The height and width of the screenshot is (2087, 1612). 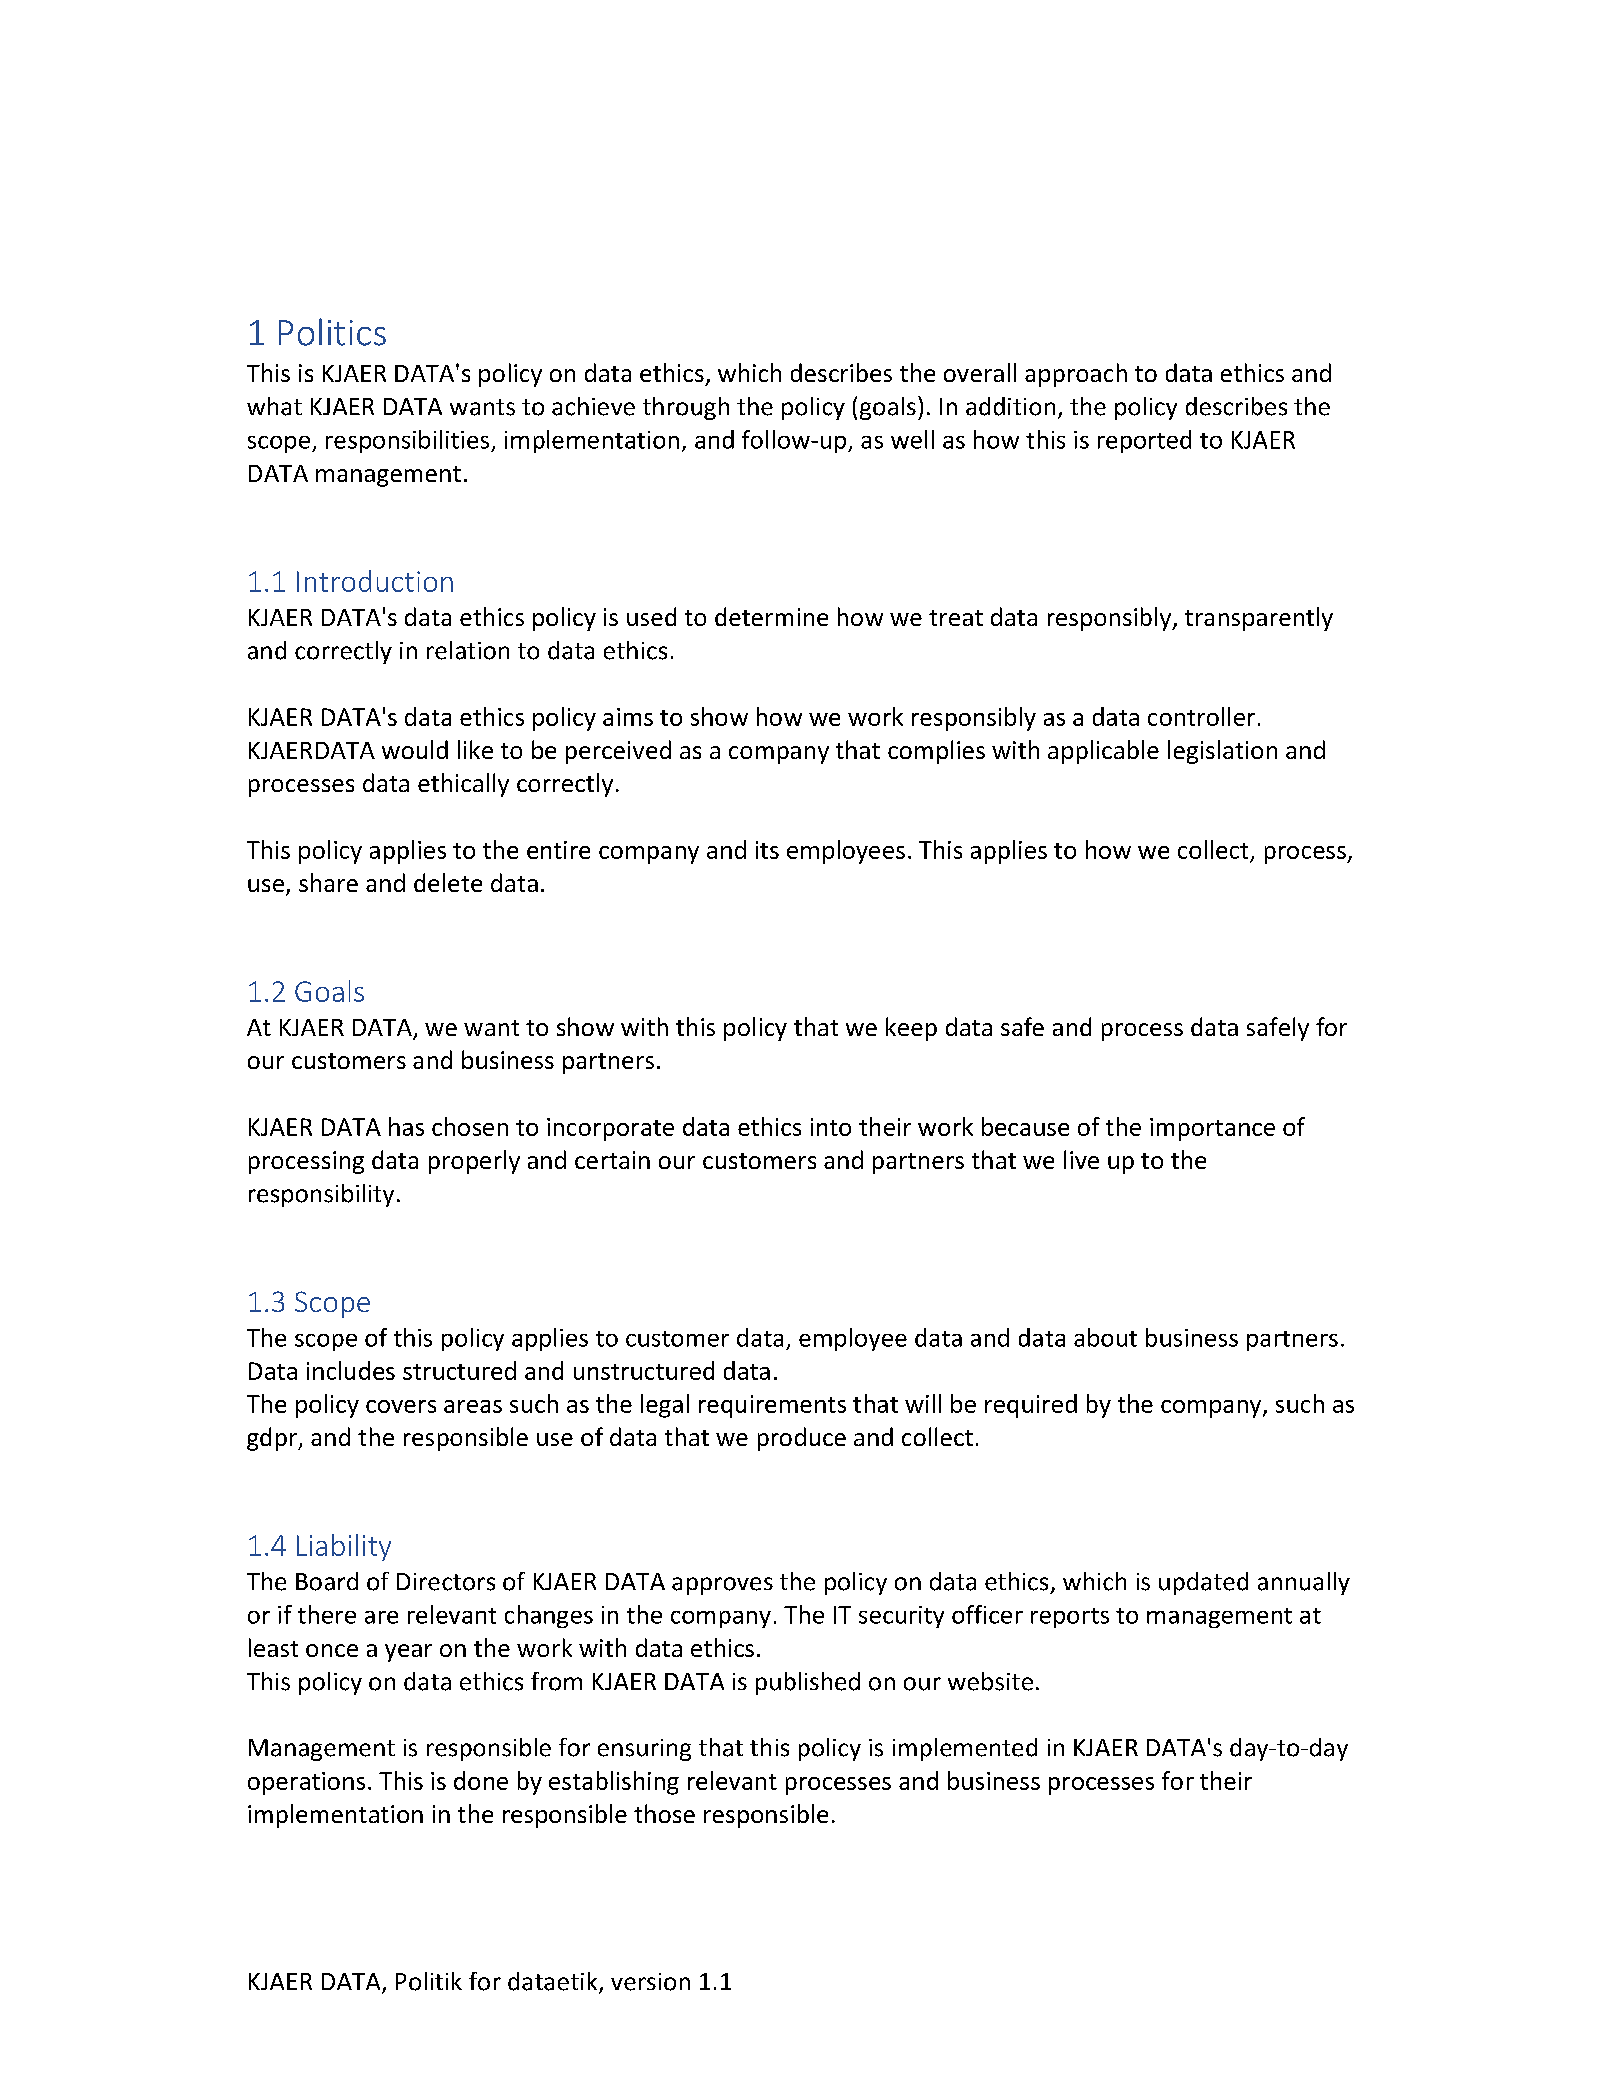 I want to click on through, so click(x=686, y=408).
